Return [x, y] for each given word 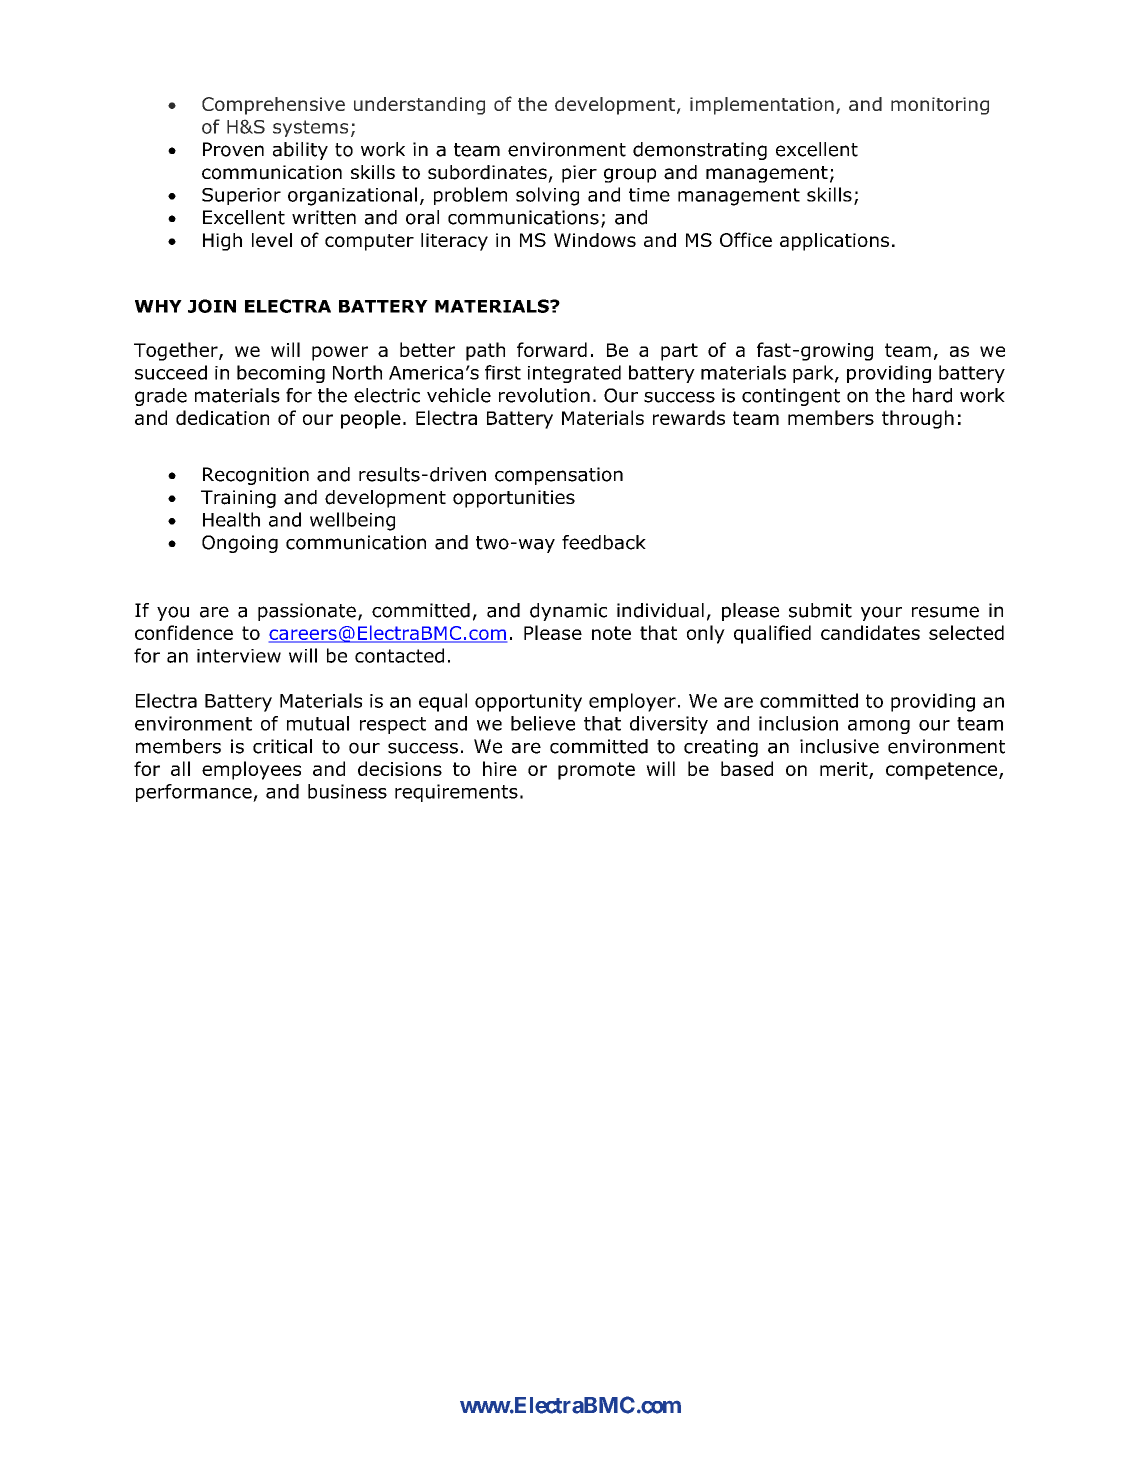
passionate [307, 612]
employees [251, 770]
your [881, 613]
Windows [595, 240]
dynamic [568, 612]
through [918, 419]
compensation [559, 476]
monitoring [940, 106]
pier [579, 174]
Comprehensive [273, 106]
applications [834, 242]
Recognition [256, 476]
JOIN [212, 306]
